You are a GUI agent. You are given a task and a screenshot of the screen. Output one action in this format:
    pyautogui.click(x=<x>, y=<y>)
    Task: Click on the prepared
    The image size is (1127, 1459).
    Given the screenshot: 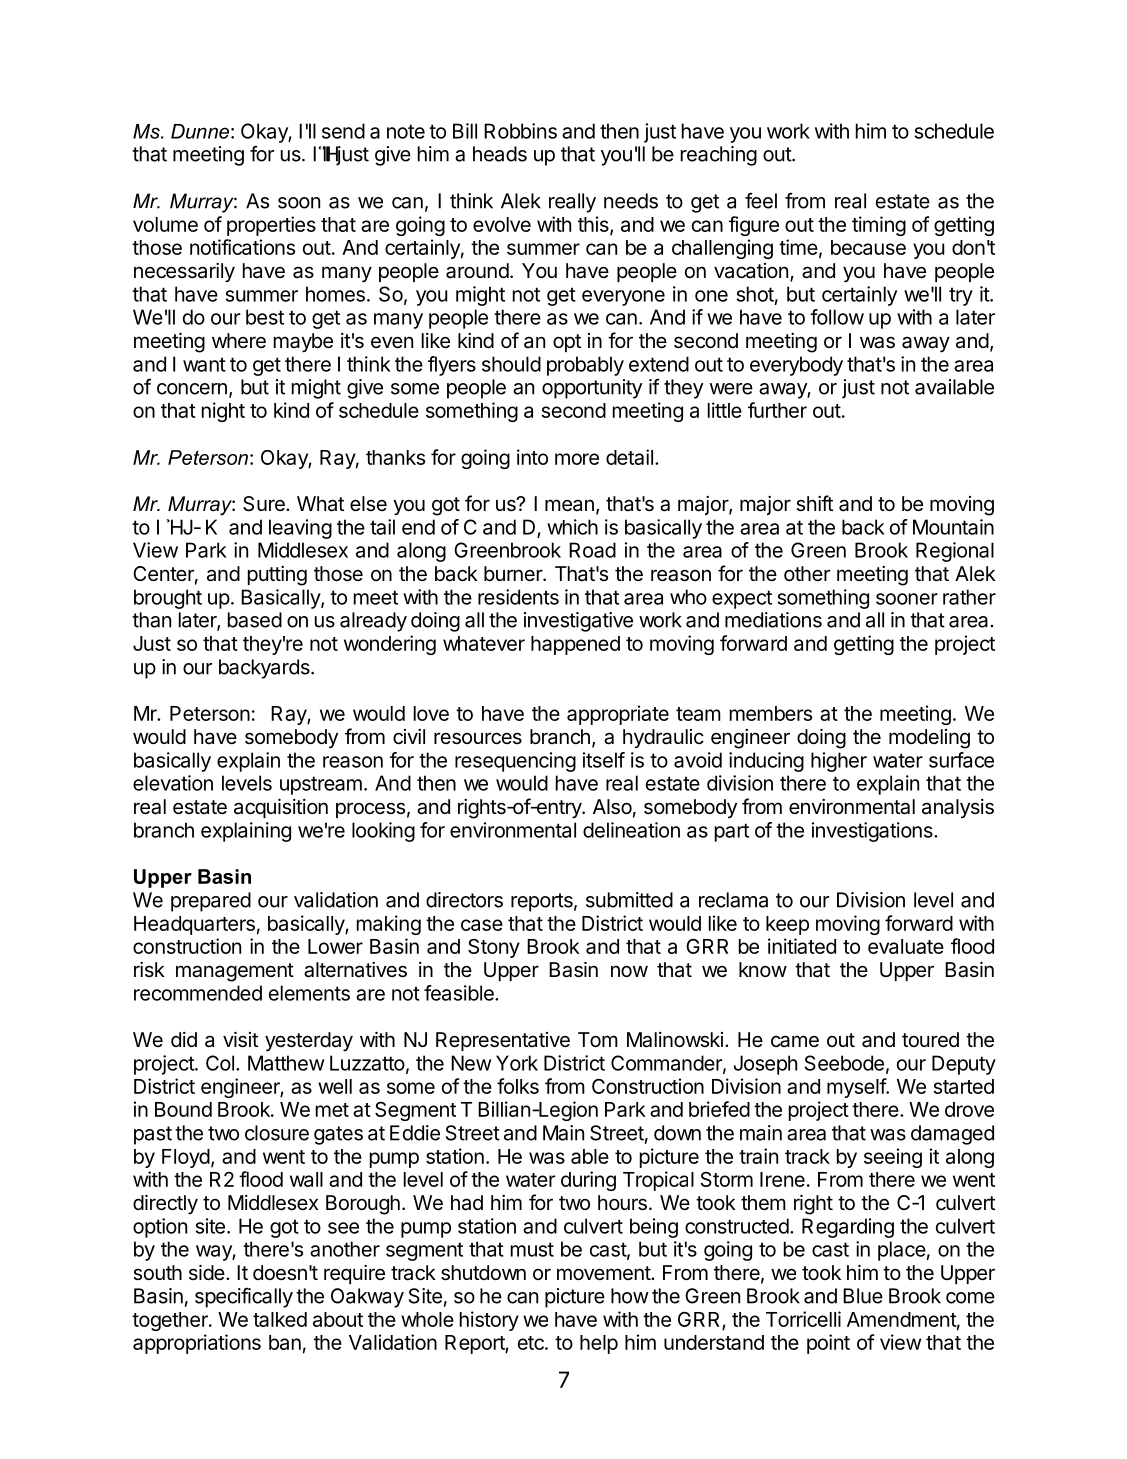 What is the action you would take?
    pyautogui.click(x=211, y=902)
